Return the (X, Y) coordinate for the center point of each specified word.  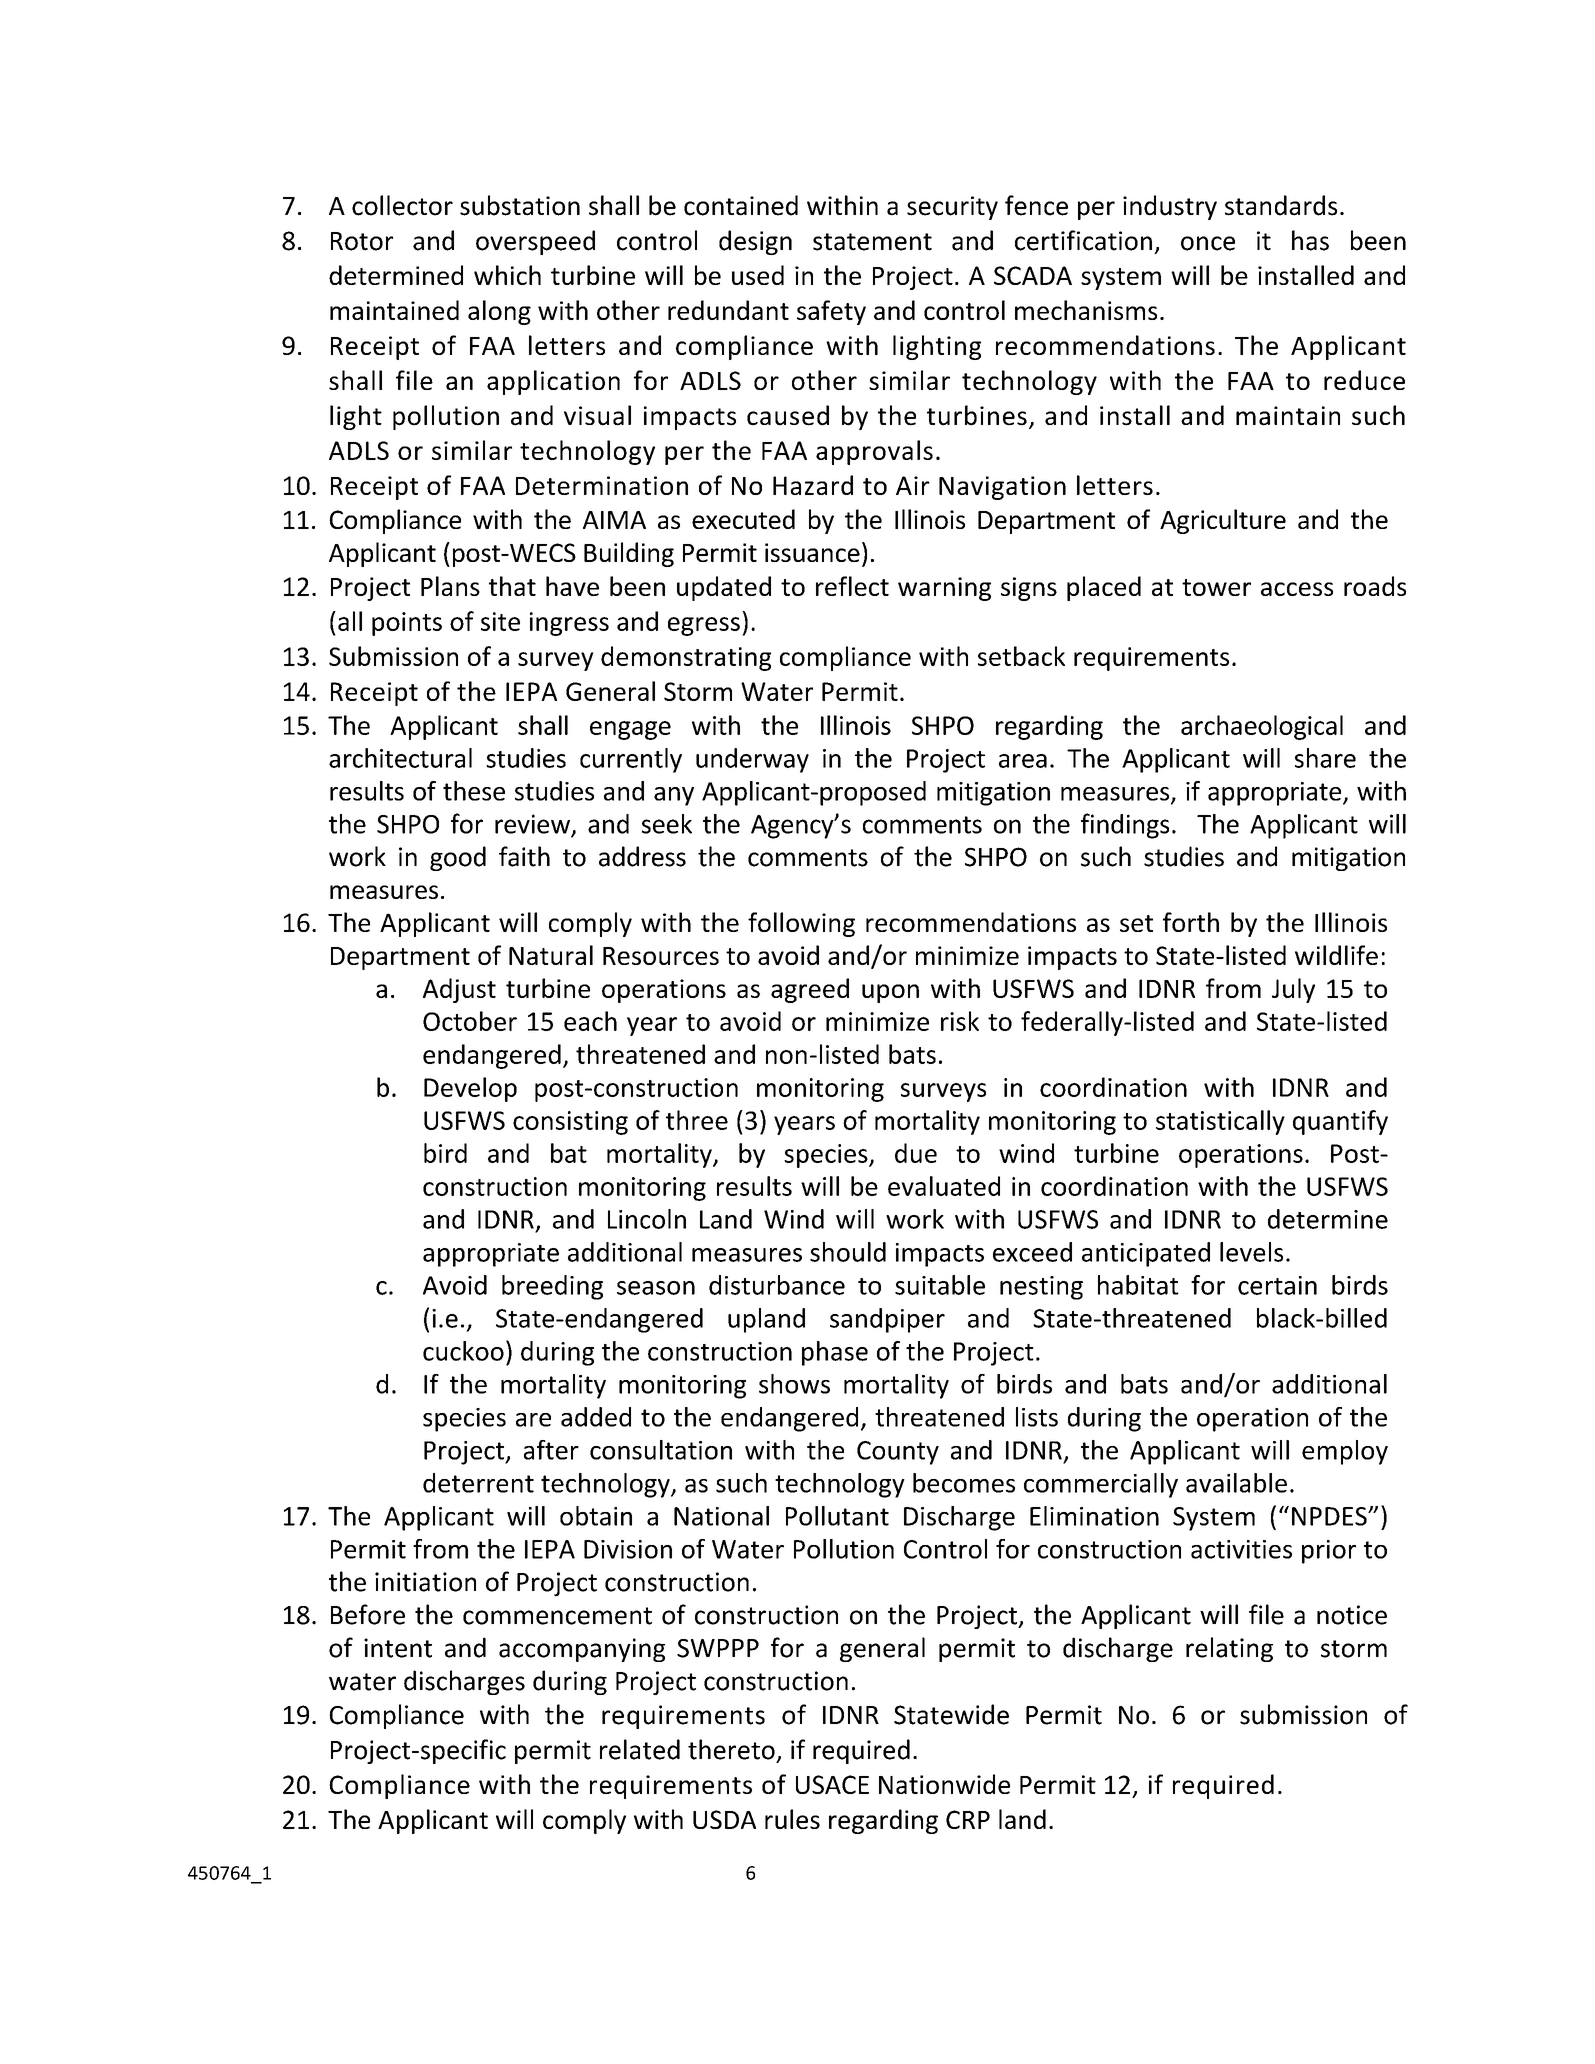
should (848, 1252)
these (474, 791)
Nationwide (944, 1784)
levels (1251, 1252)
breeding (552, 1287)
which (507, 275)
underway (752, 760)
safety (831, 312)
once (1208, 243)
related (640, 1749)
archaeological (1262, 727)
